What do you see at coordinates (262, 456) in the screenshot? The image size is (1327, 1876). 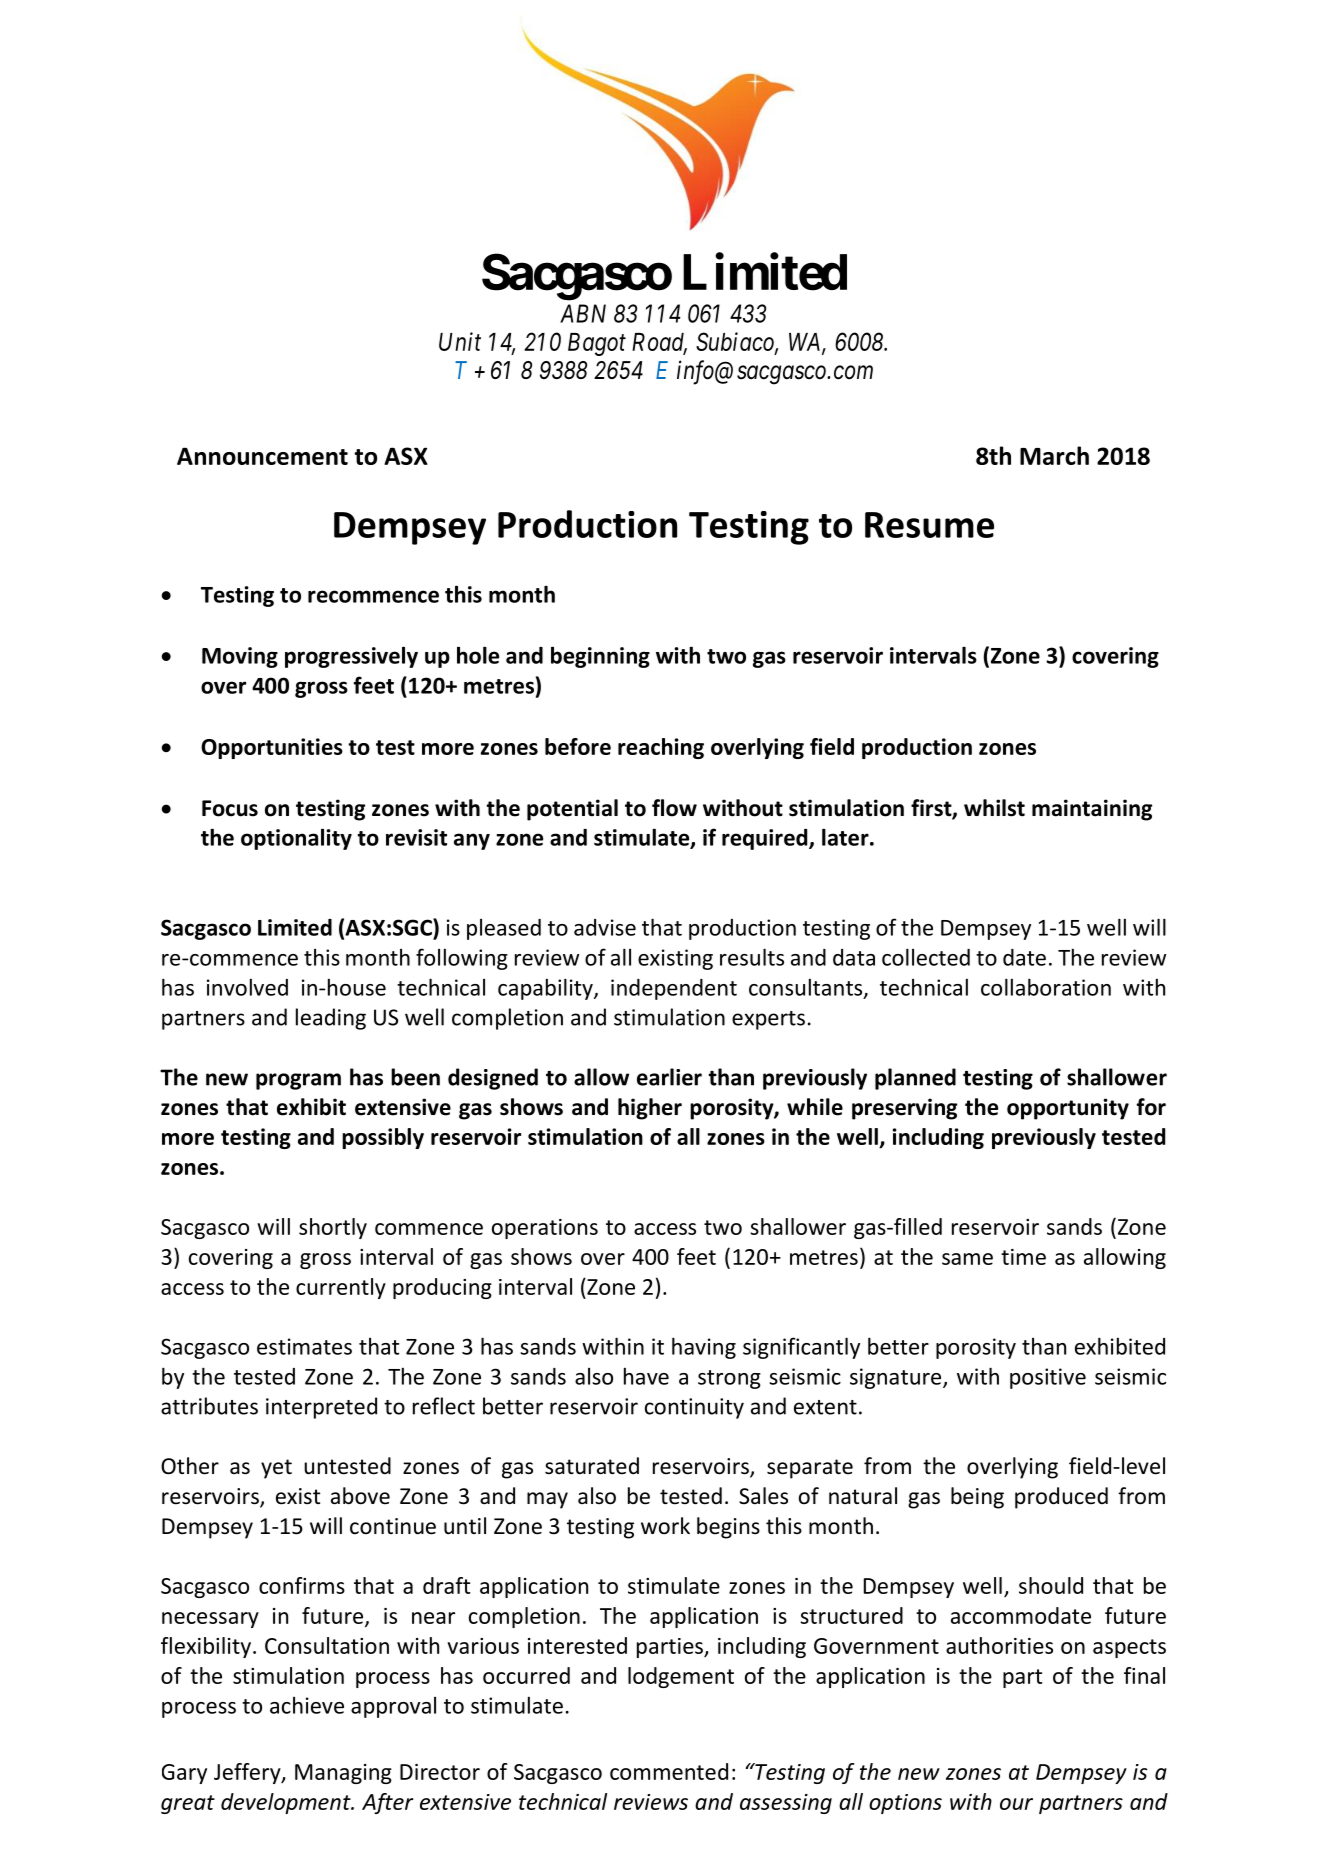 I see `Announcement` at bounding box center [262, 456].
